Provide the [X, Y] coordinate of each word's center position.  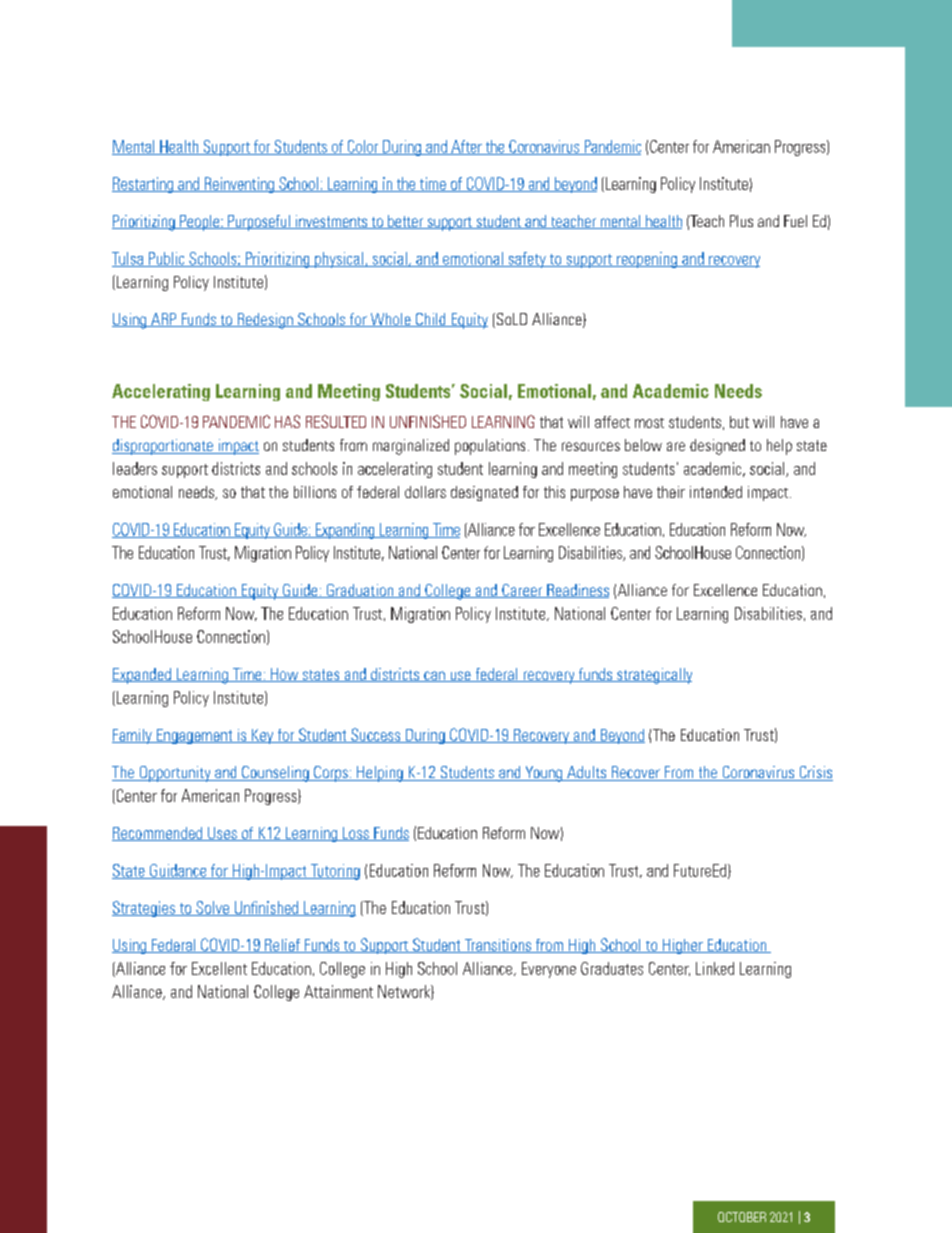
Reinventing [239, 185]
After [466, 147]
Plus [741, 221]
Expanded [142, 676]
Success [376, 735]
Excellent [219, 968]
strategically [653, 676]
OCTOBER [742, 1217]
